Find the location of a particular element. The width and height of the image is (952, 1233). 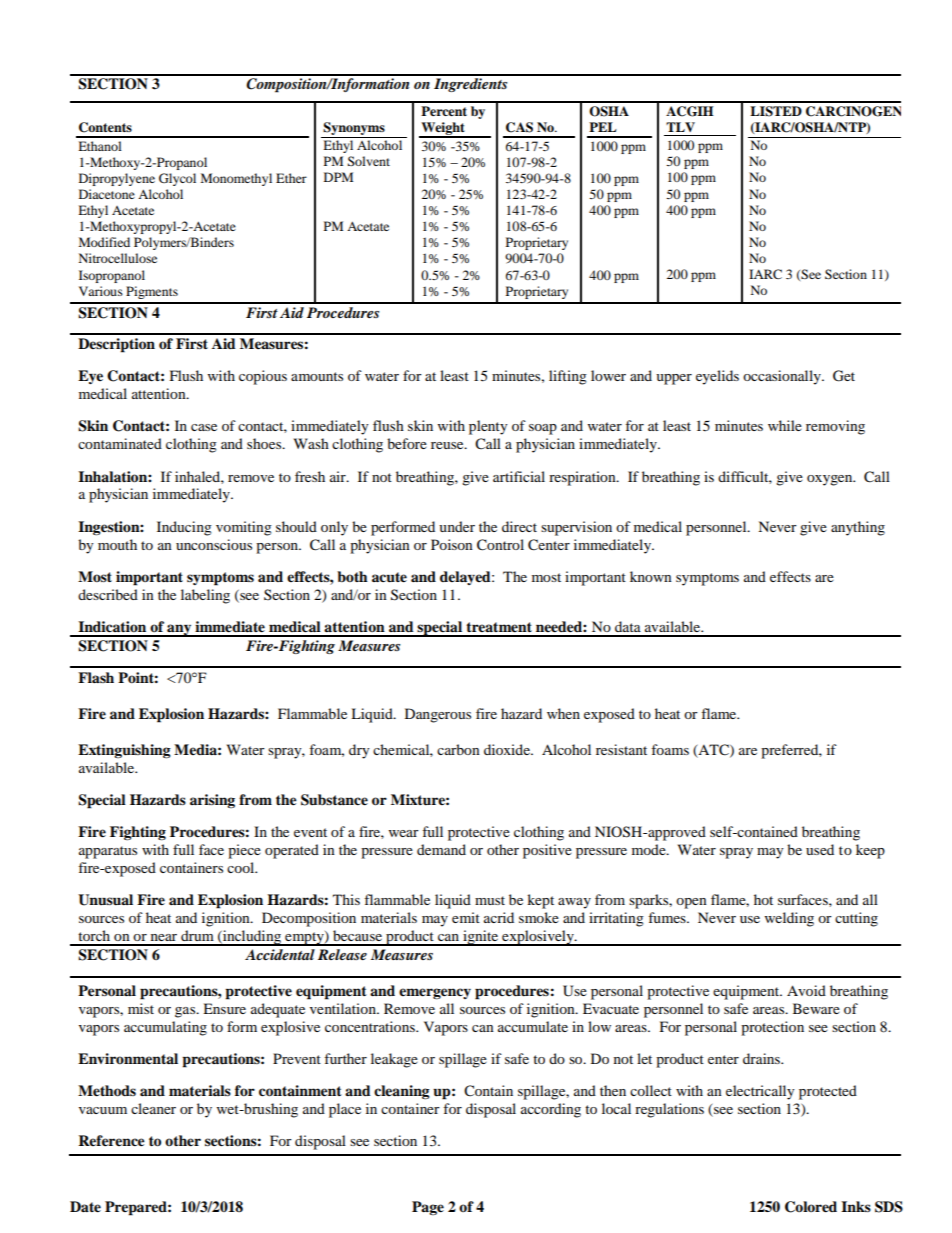

used is located at coordinates (820, 849).
